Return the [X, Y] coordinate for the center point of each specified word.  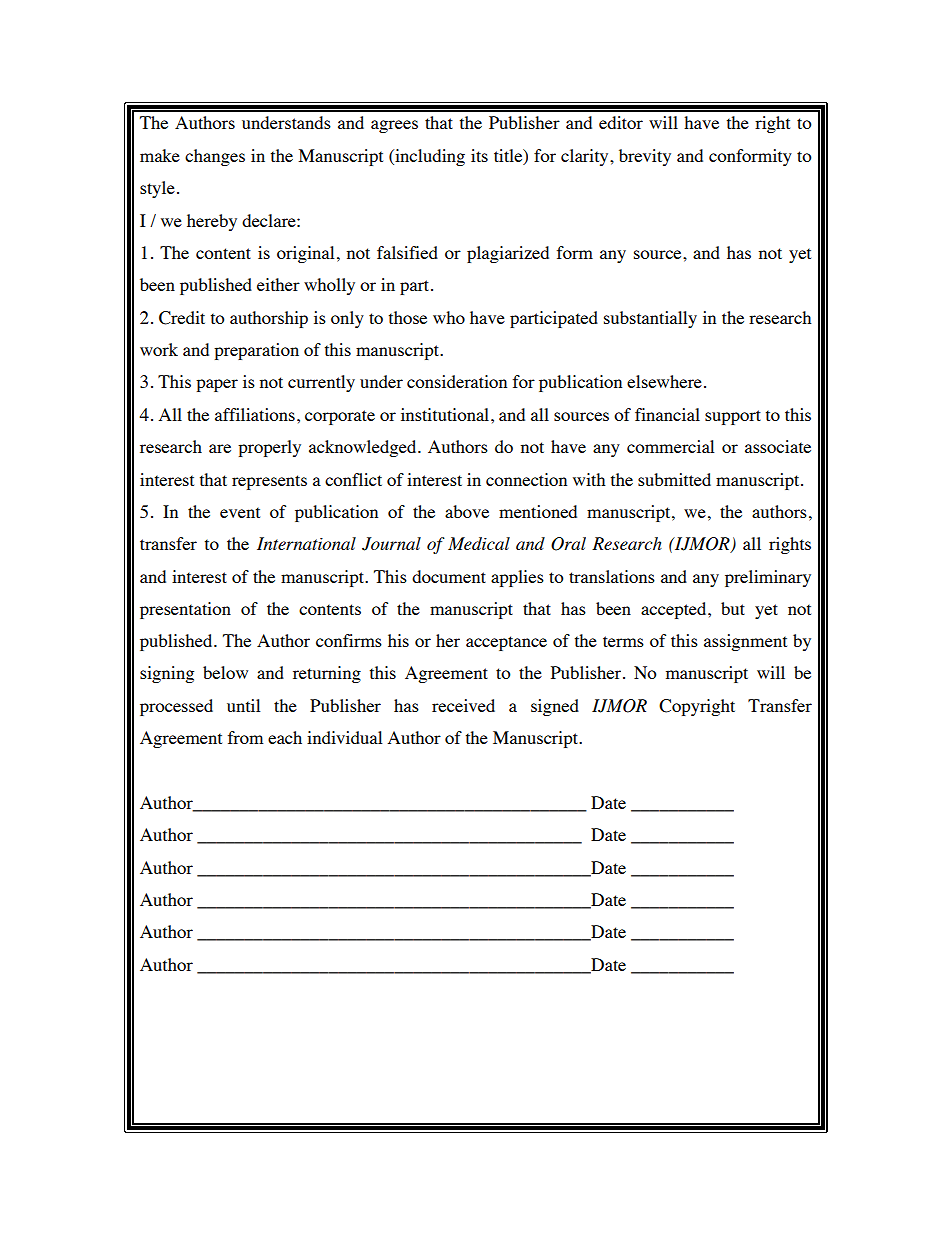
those [408, 317]
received [463, 705]
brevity [645, 157]
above [467, 511]
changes [215, 157]
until [243, 705]
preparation [256, 351]
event [240, 512]
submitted [674, 479]
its [479, 155]
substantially [650, 319]
